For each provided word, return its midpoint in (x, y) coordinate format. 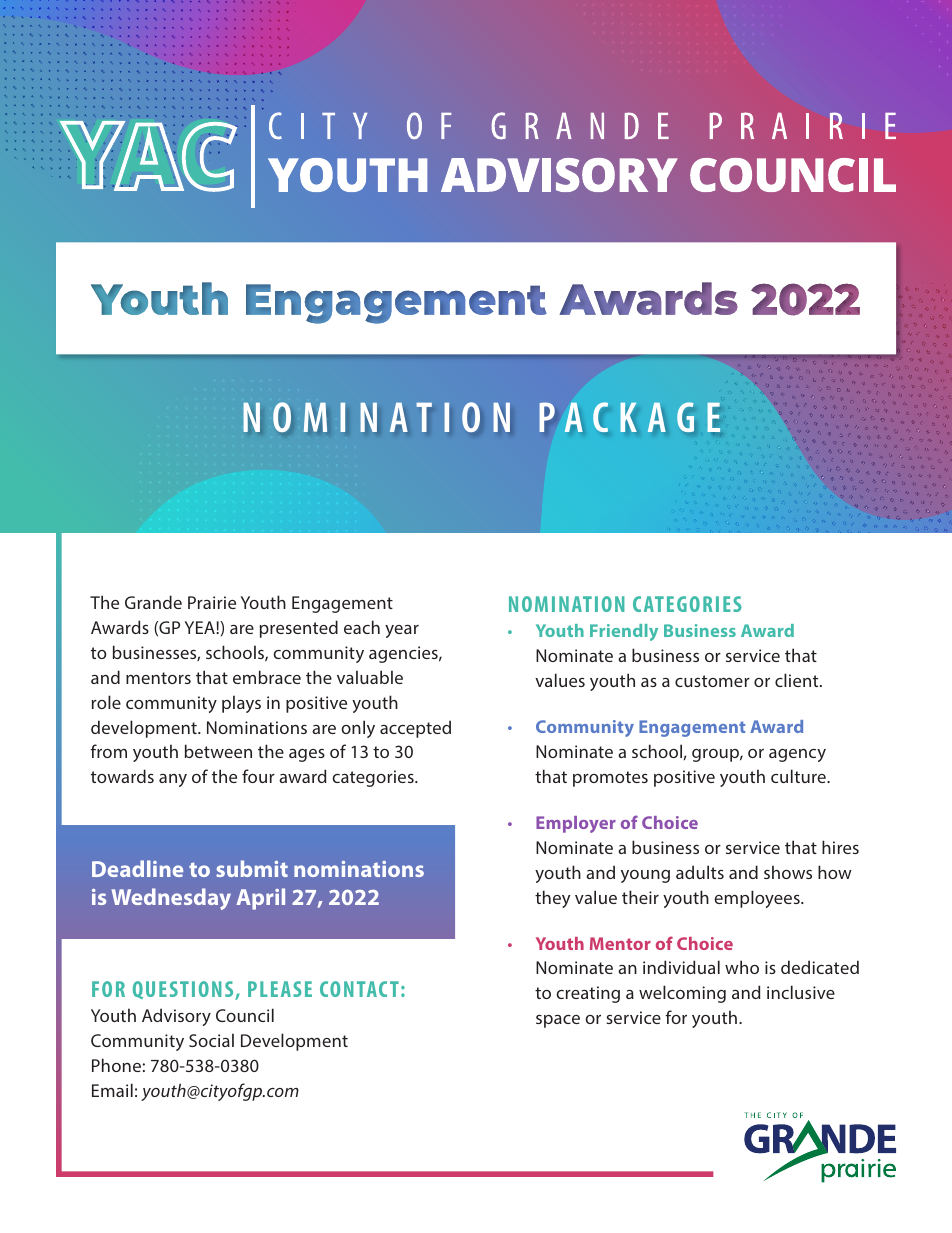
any (173, 780)
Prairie (212, 602)
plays (241, 704)
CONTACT (359, 989)
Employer (576, 824)
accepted (415, 729)
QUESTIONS (184, 990)
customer (712, 681)
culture (799, 776)
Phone (116, 1065)
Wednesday (171, 899)
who (742, 967)
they (552, 899)
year (402, 631)
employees (758, 899)
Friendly (624, 632)
